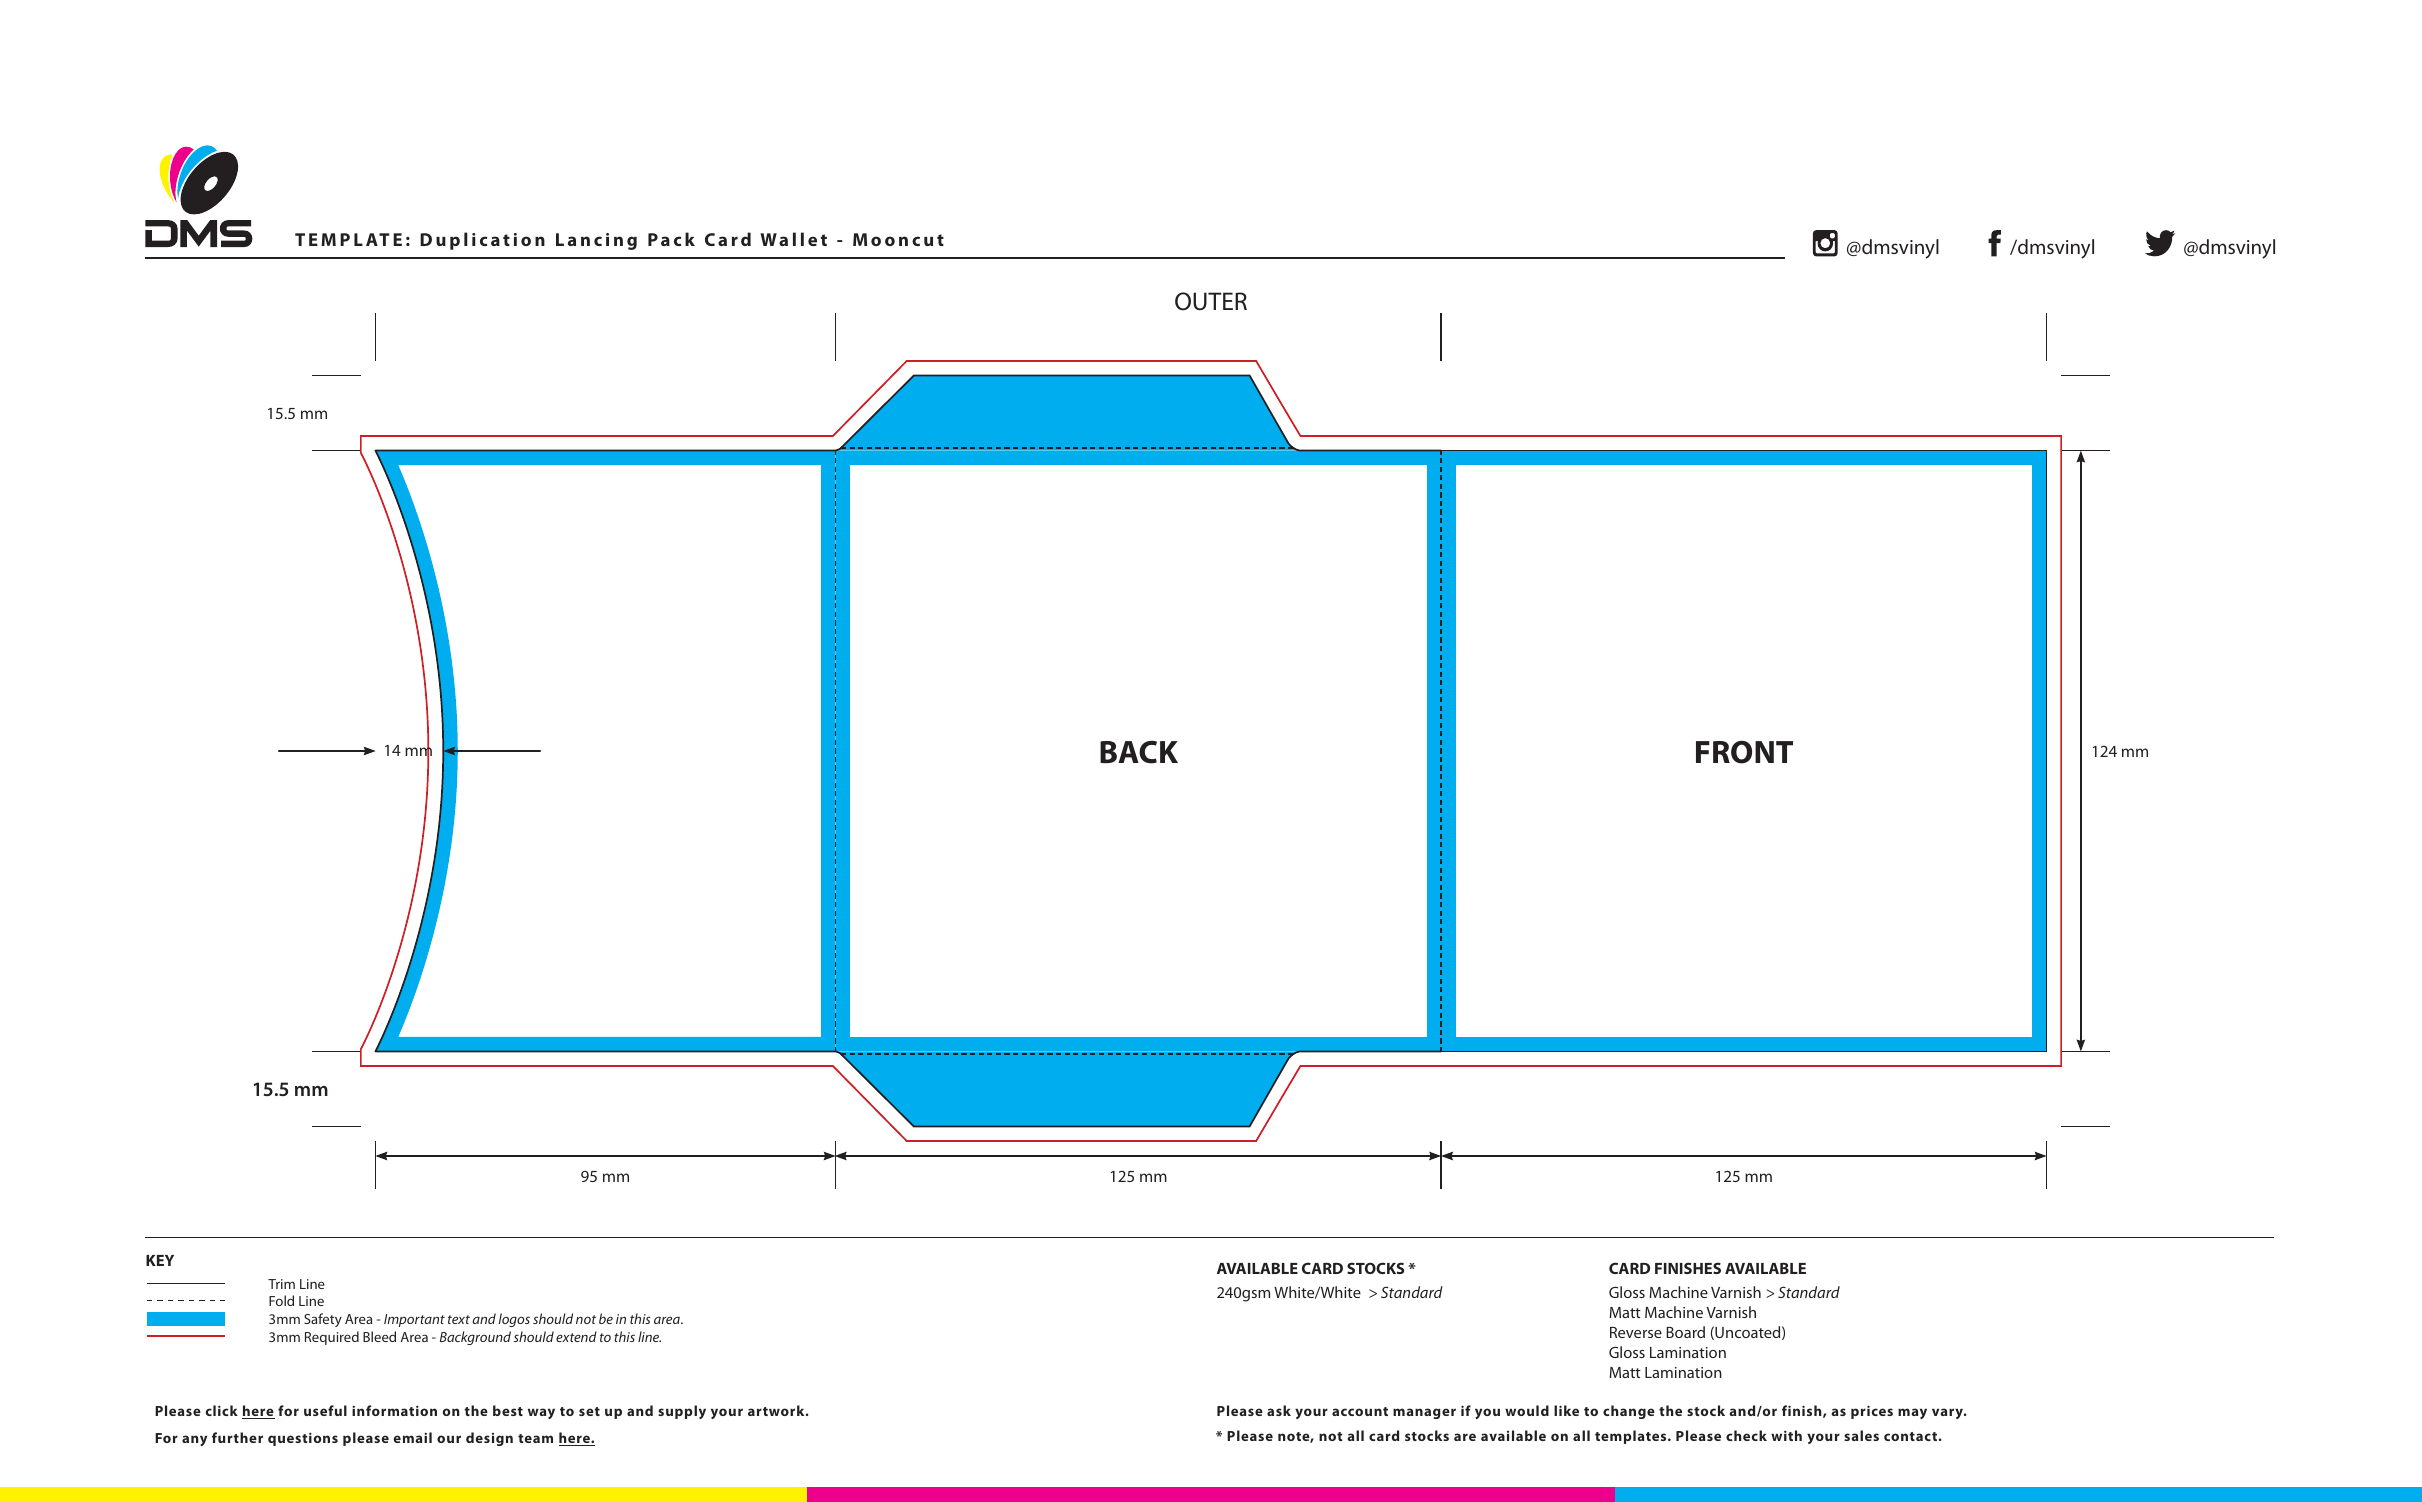 The width and height of the screenshot is (2422, 1502). Describe the element at coordinates (394, 1410) in the screenshot. I see `information` at that location.
